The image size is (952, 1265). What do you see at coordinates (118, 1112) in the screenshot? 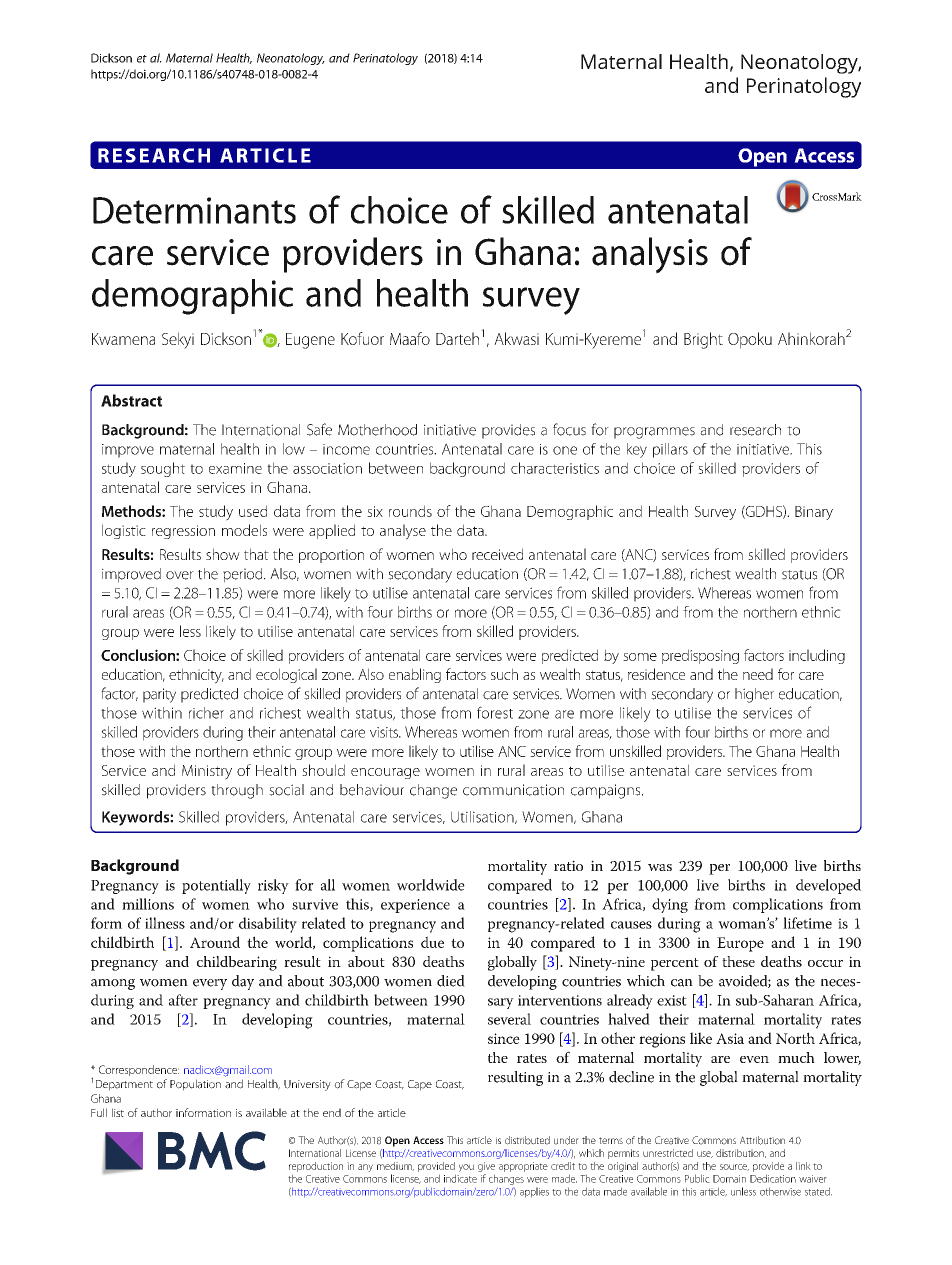
I see `list` at bounding box center [118, 1112].
